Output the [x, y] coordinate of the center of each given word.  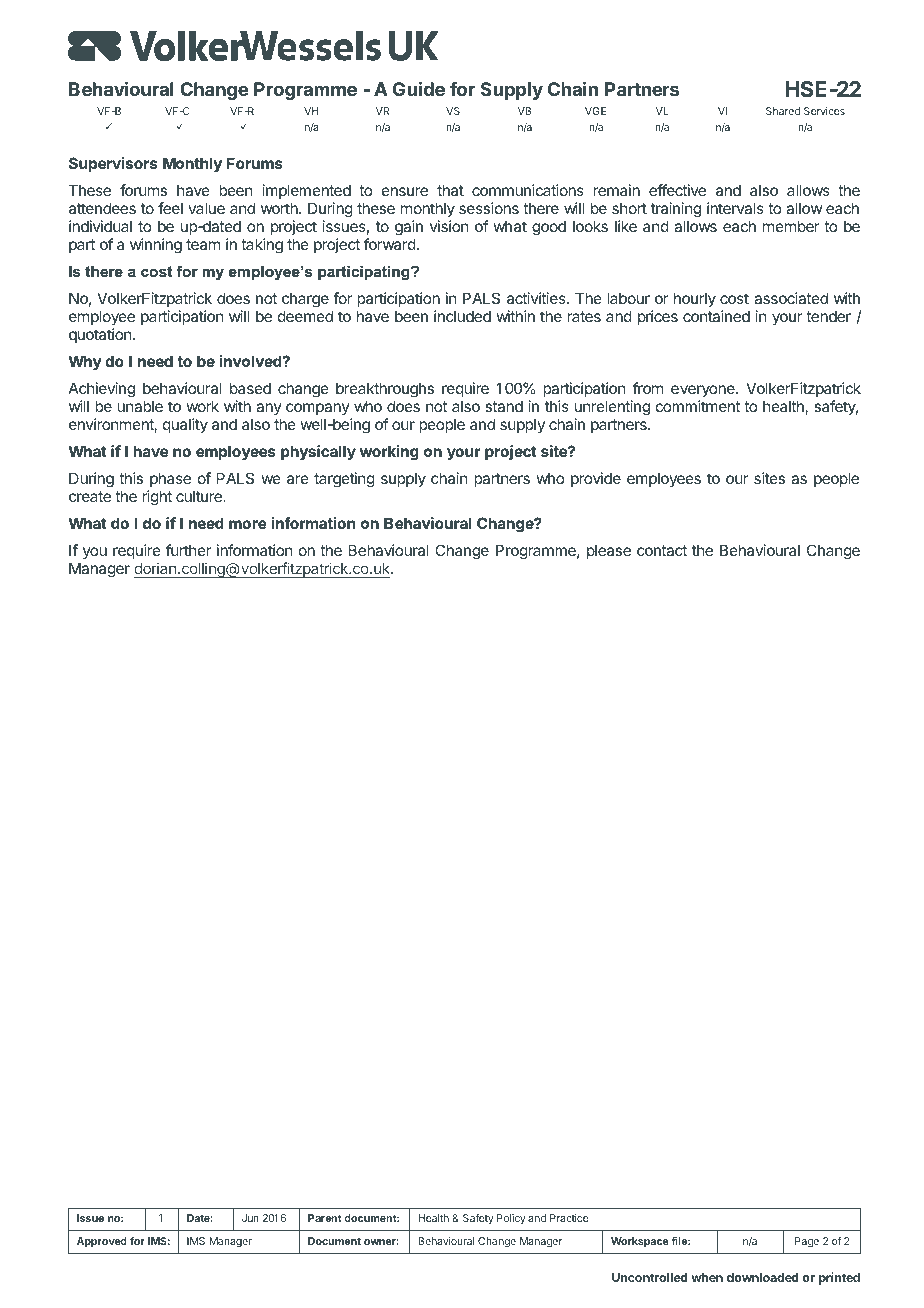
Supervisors [113, 164]
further [188, 550]
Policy [511, 1219]
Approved [102, 1242]
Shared [783, 111]
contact [662, 550]
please [609, 551]
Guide [419, 88]
